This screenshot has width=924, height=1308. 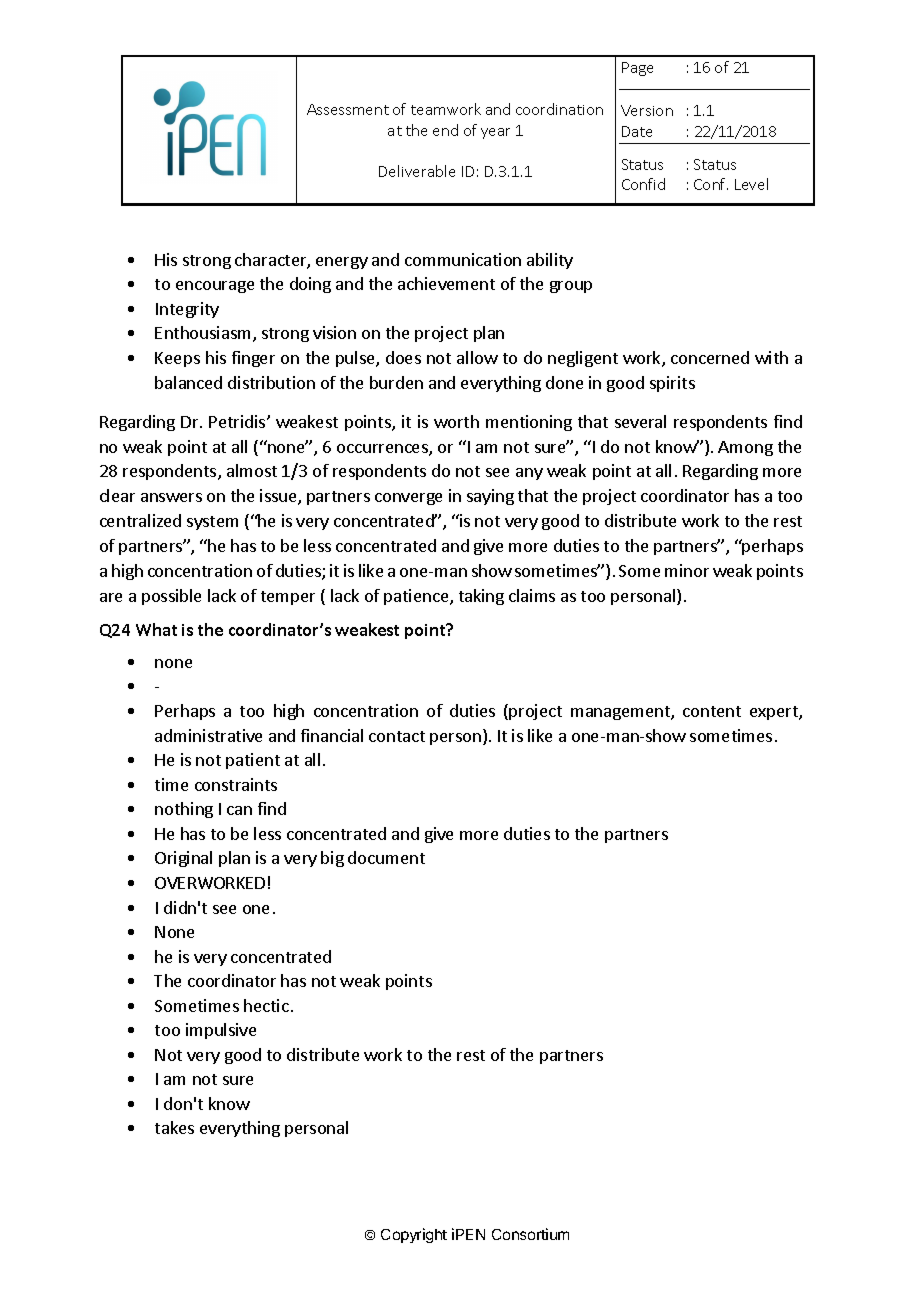 What do you see at coordinates (188, 382) in the screenshot?
I see `balanced` at bounding box center [188, 382].
